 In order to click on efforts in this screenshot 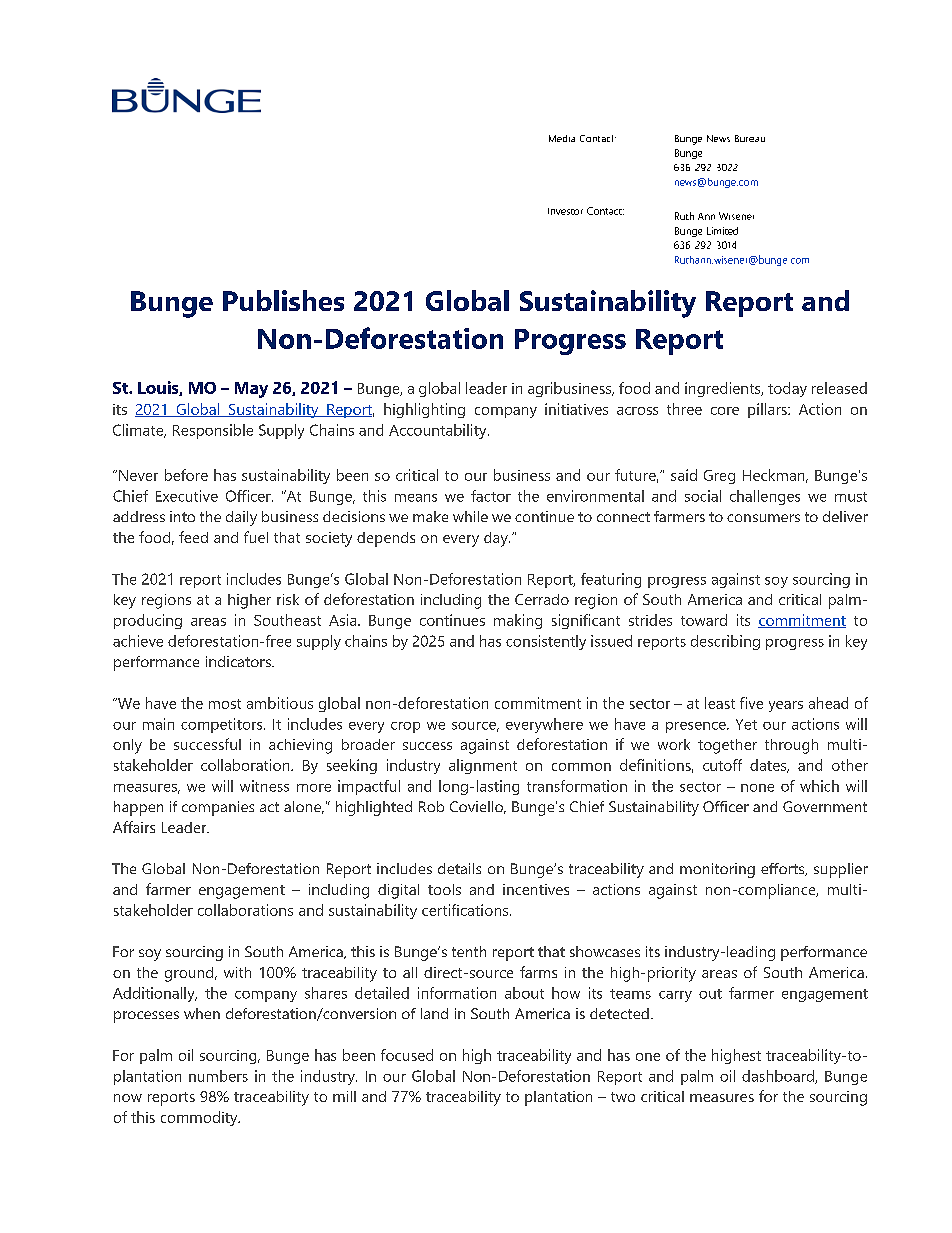, I will do `click(784, 869)`.
